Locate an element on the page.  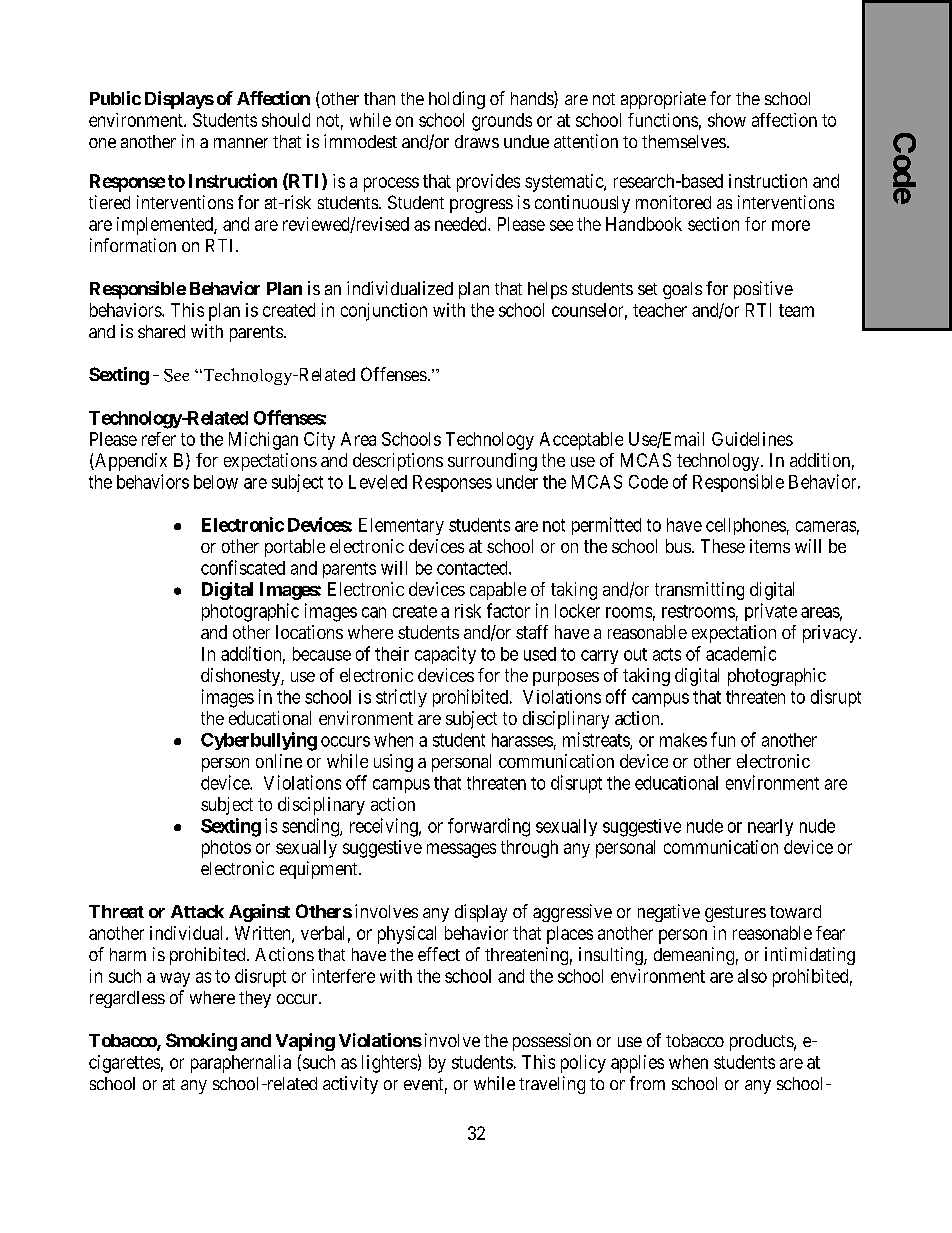
manner is located at coordinates (241, 143).
